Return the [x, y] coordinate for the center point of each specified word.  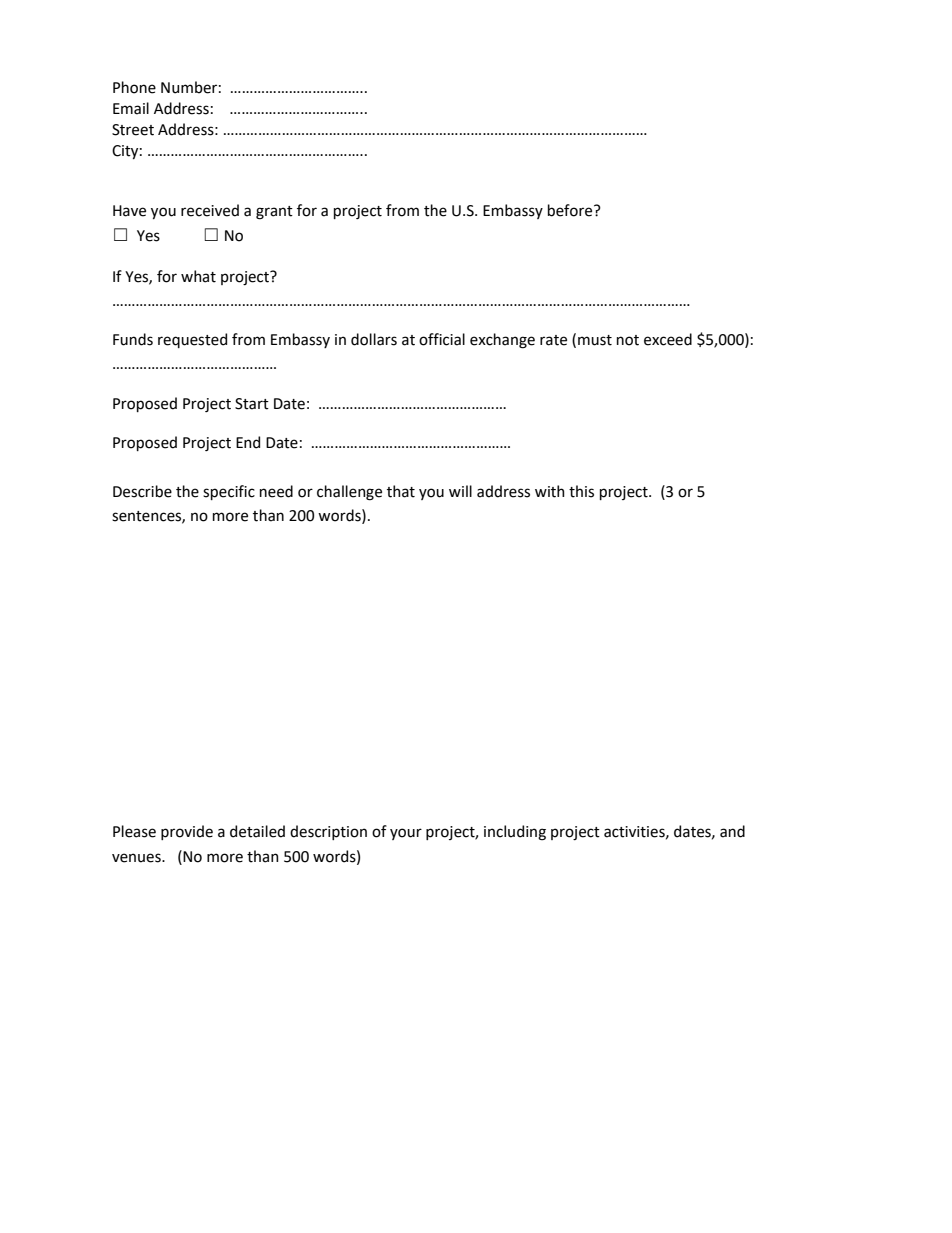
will [460, 491]
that [401, 491]
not [628, 340]
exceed [668, 339]
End [248, 442]
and [732, 831]
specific [229, 492]
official [442, 339]
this [581, 491]
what [198, 276]
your [406, 834]
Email [131, 108]
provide [187, 832]
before [571, 210]
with [550, 491]
